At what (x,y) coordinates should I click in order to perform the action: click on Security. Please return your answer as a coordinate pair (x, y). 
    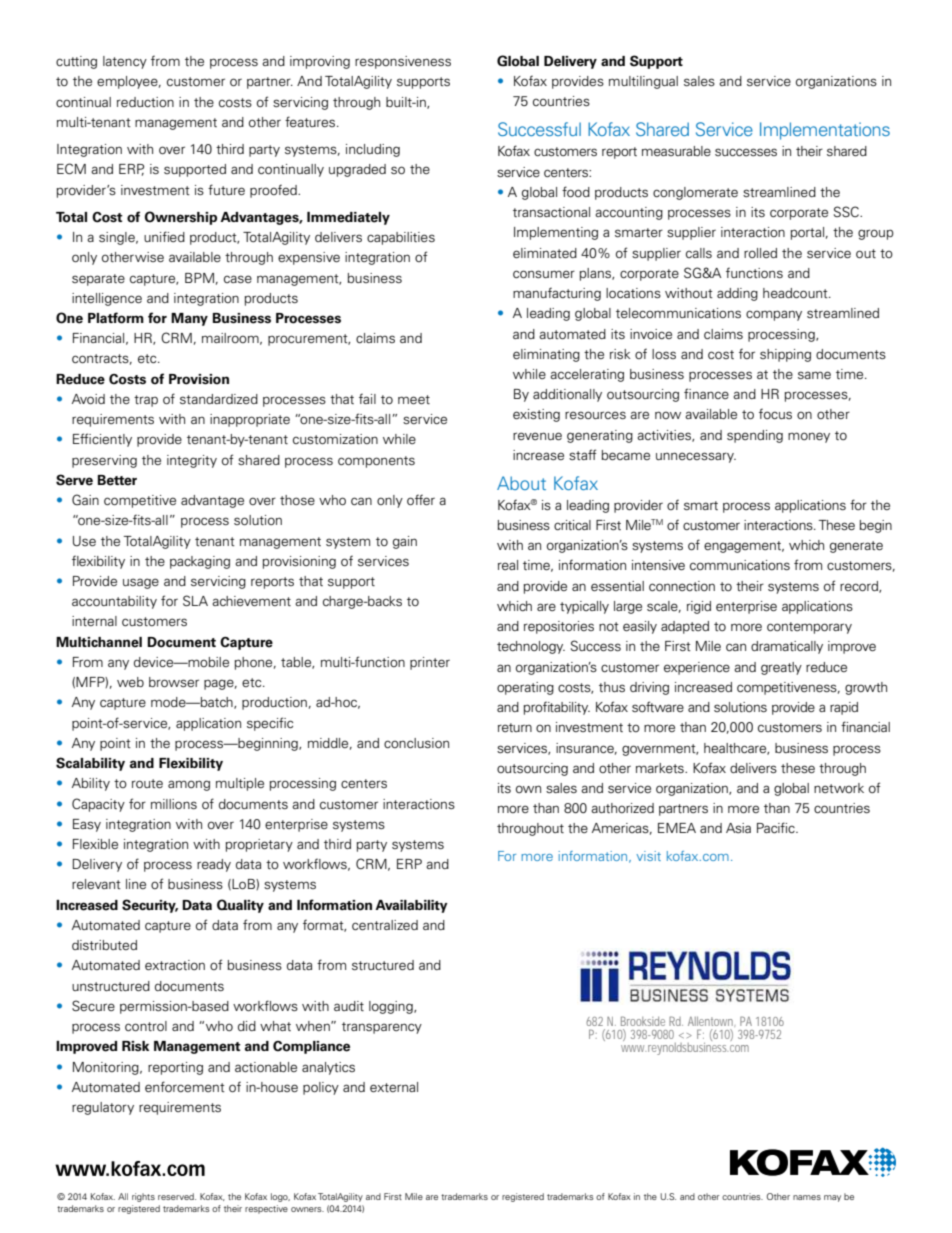
    Looking at the image, I should click on (150, 906).
